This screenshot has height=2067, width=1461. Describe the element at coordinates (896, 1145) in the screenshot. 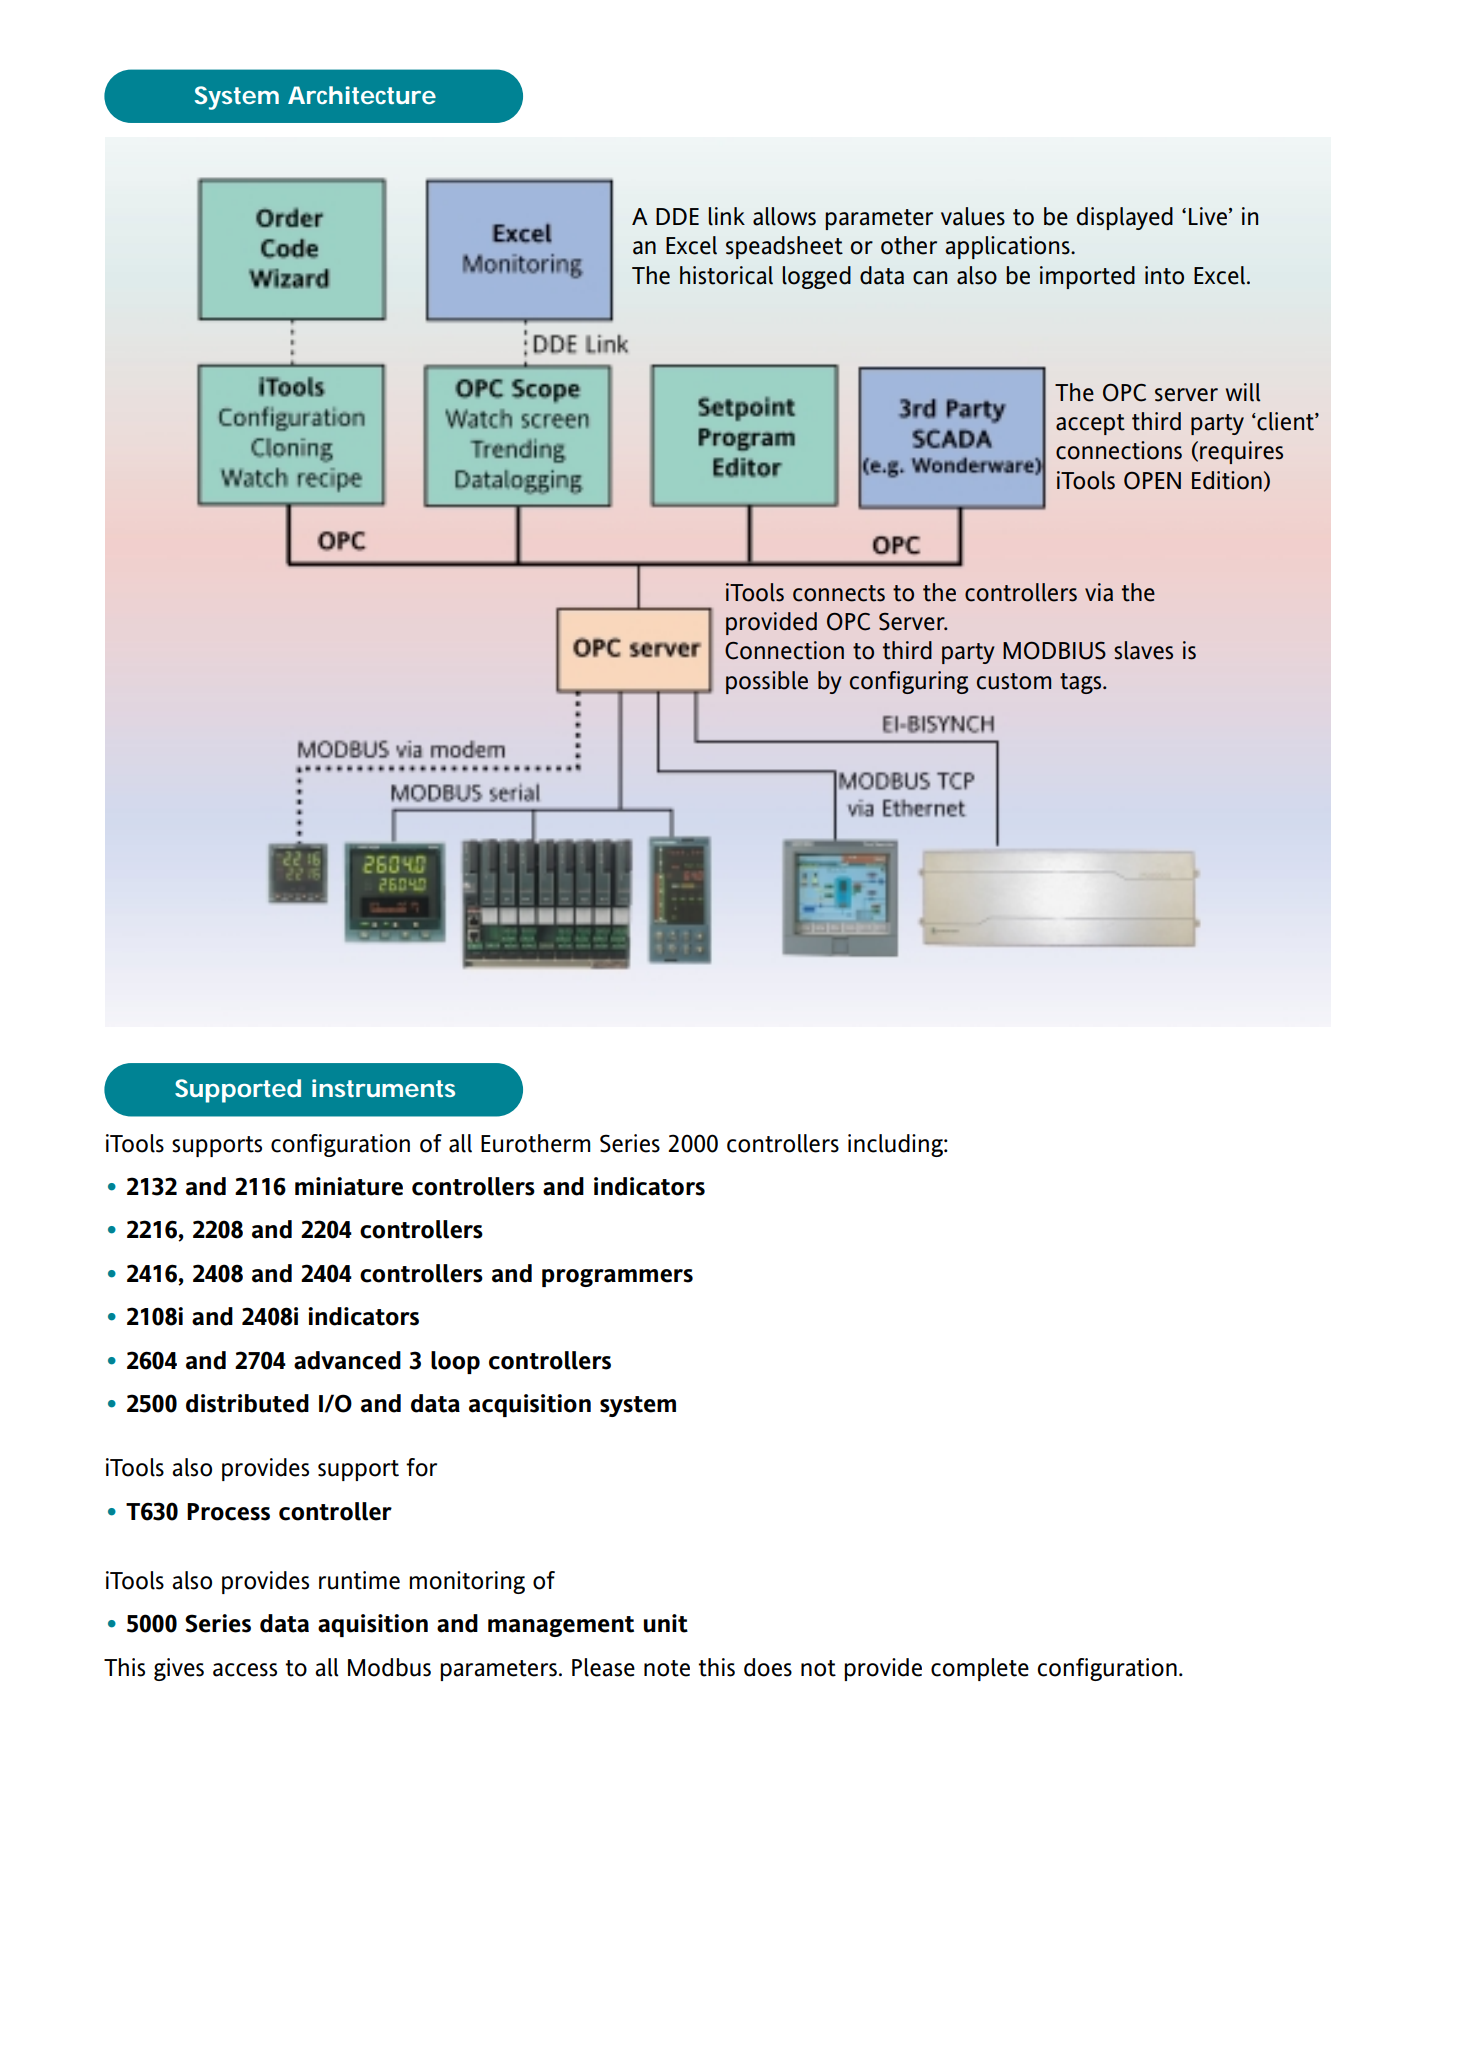

I see `including` at that location.
